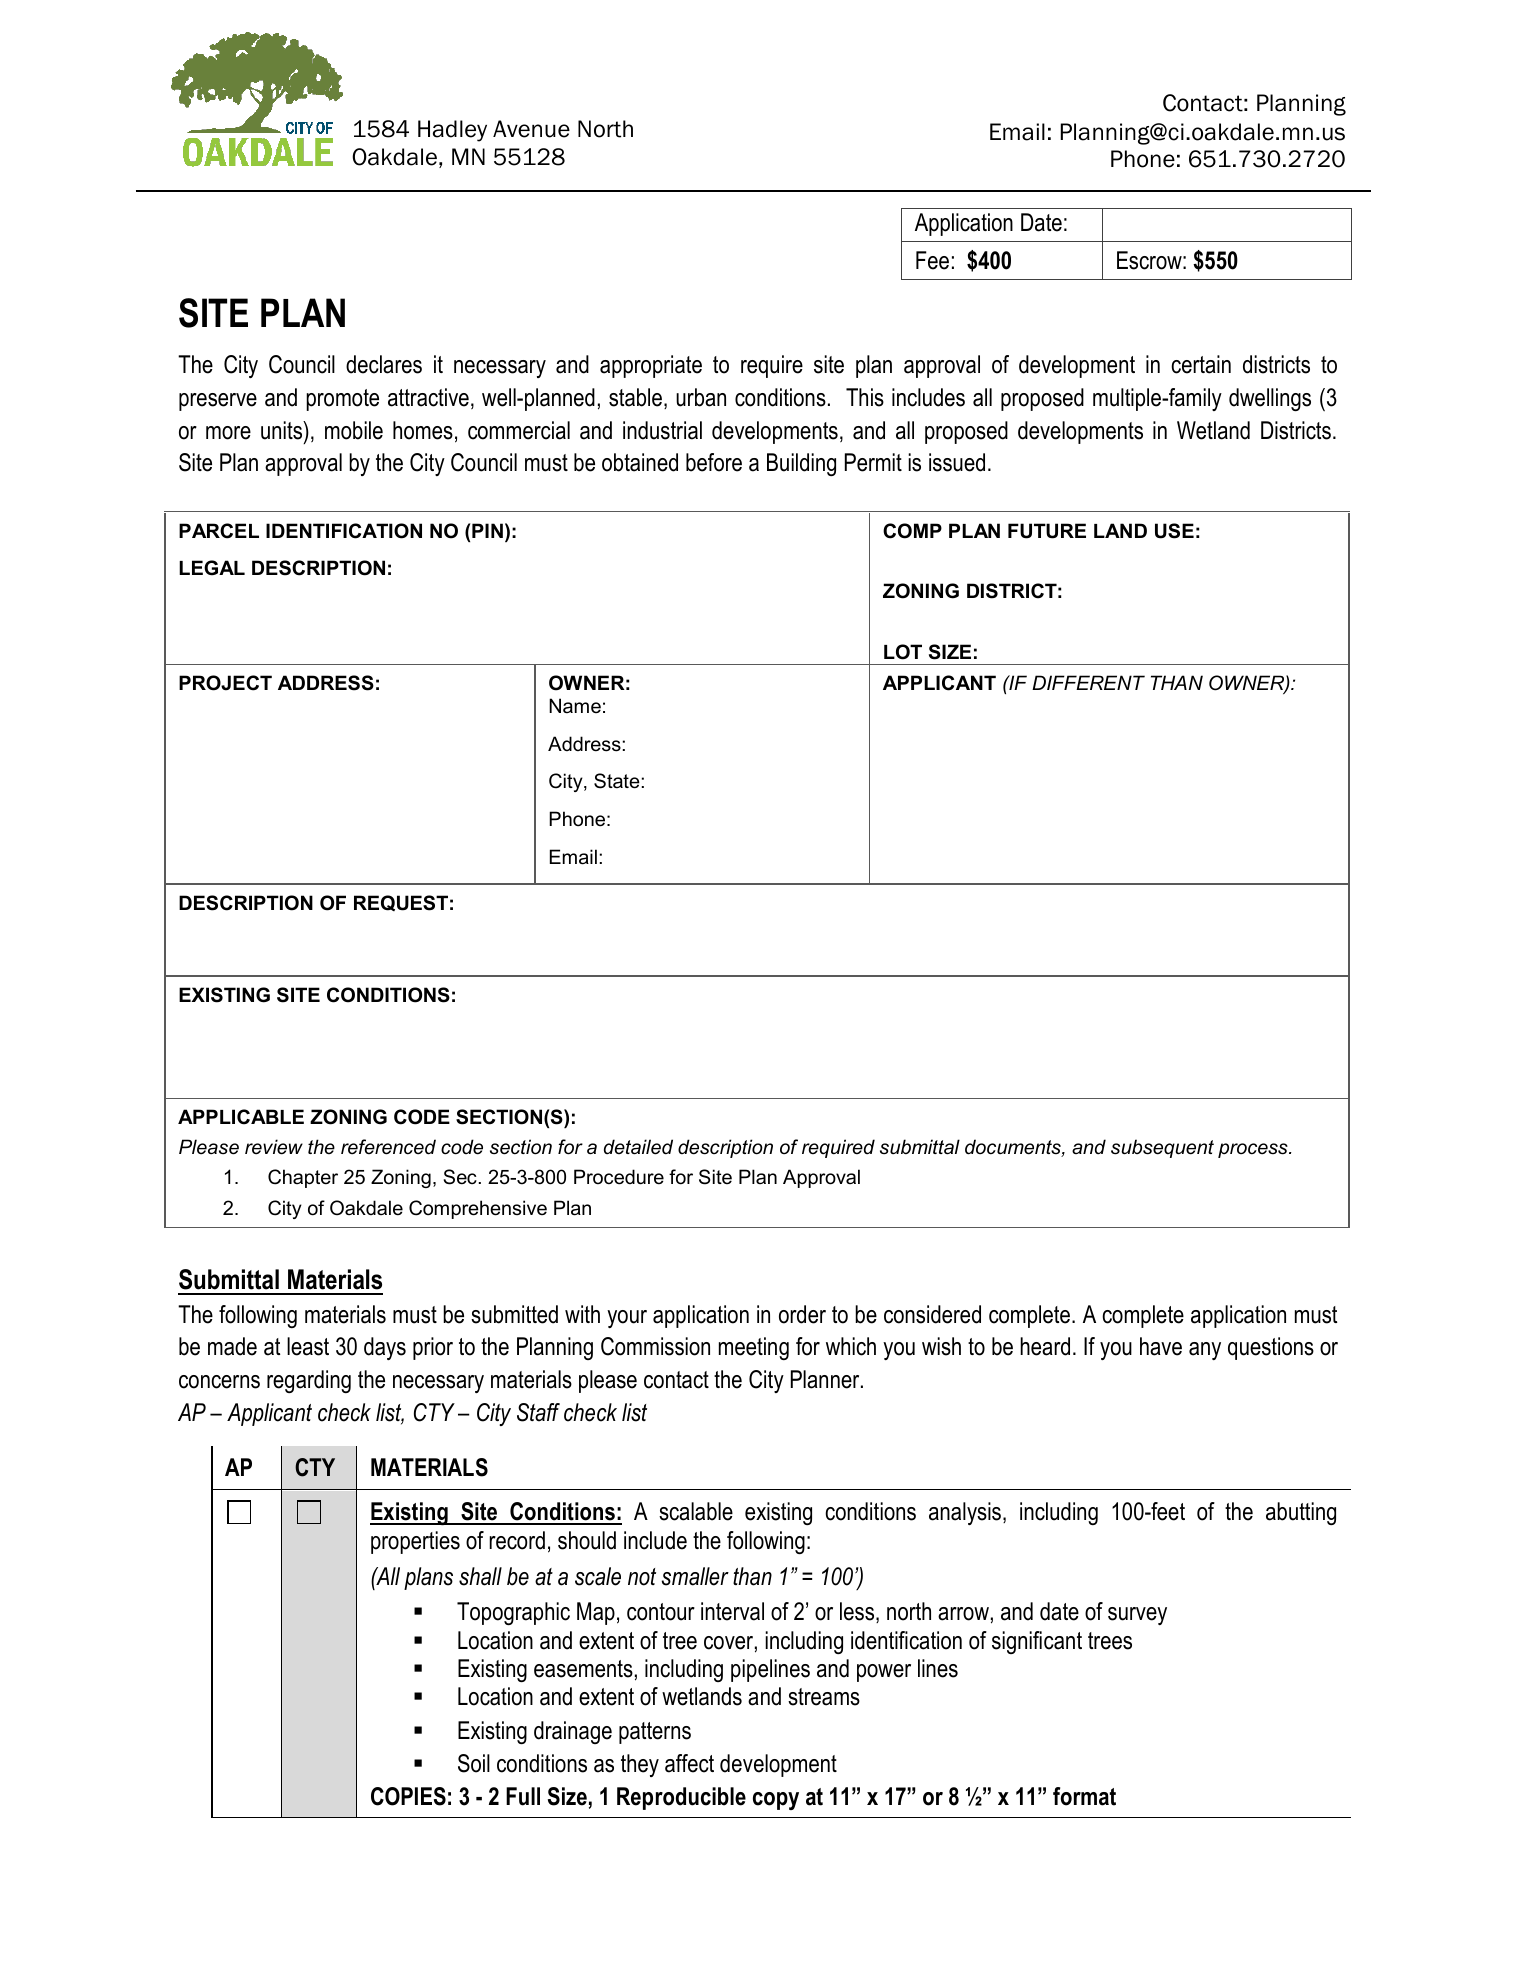 The width and height of the screenshot is (1516, 1962). What do you see at coordinates (1201, 364) in the screenshot?
I see `certain` at bounding box center [1201, 364].
